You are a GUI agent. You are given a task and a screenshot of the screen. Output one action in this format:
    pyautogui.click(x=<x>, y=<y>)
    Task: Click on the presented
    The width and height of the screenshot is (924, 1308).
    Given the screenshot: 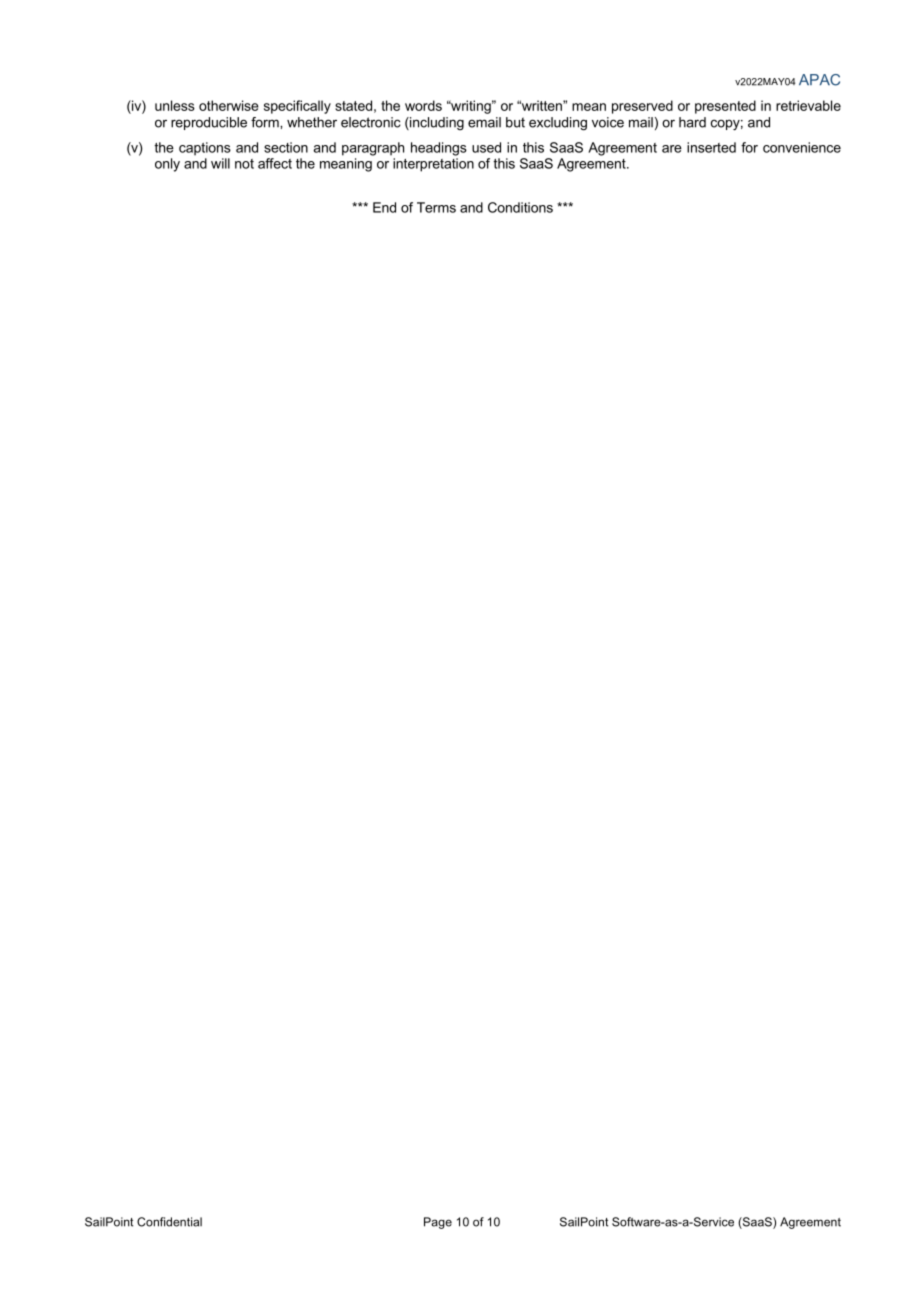 What is the action you would take?
    pyautogui.click(x=725, y=107)
